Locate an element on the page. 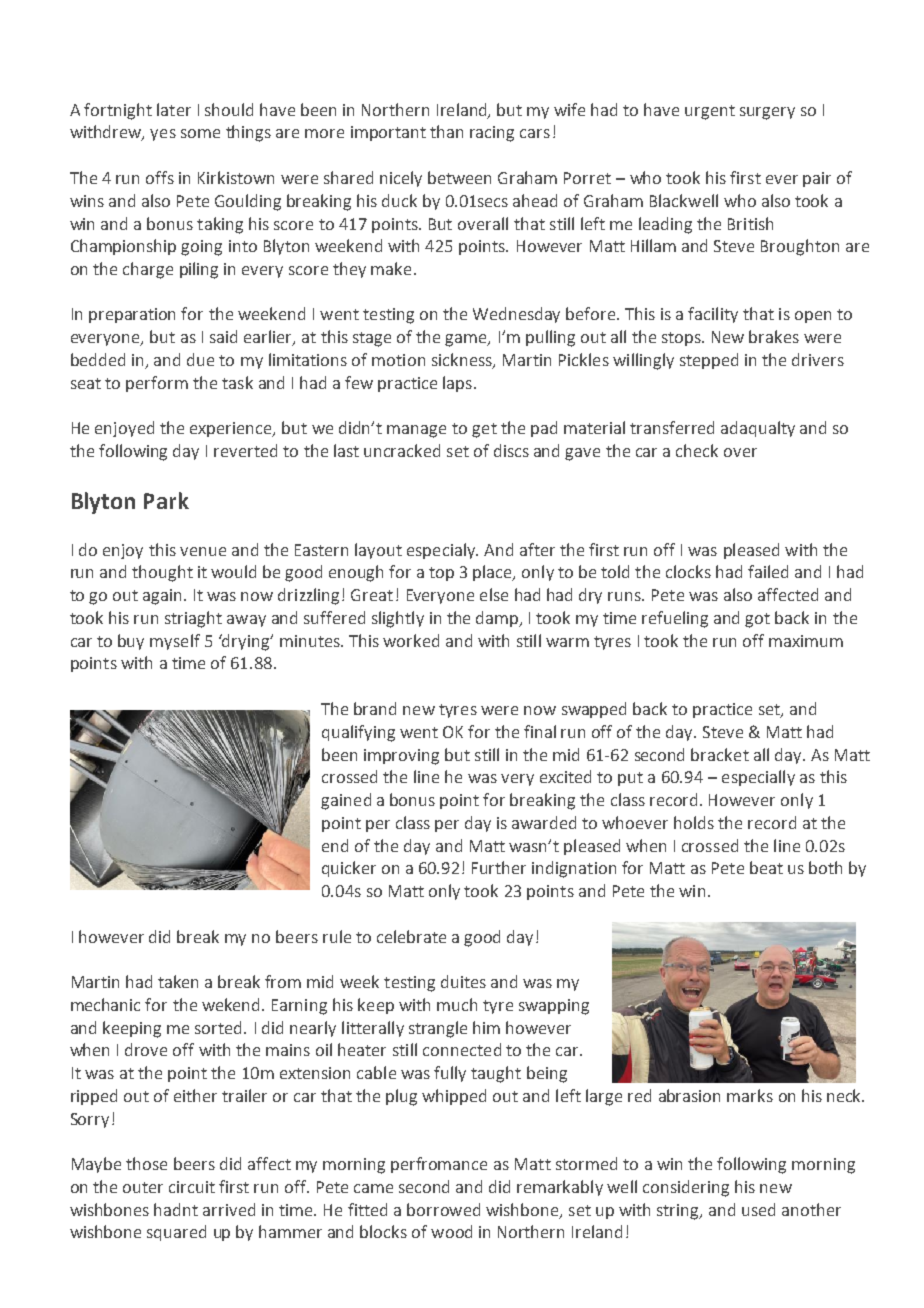 Image resolution: width=924 pixels, height=1308 pixels. hadnt is located at coordinates (176, 1209).
